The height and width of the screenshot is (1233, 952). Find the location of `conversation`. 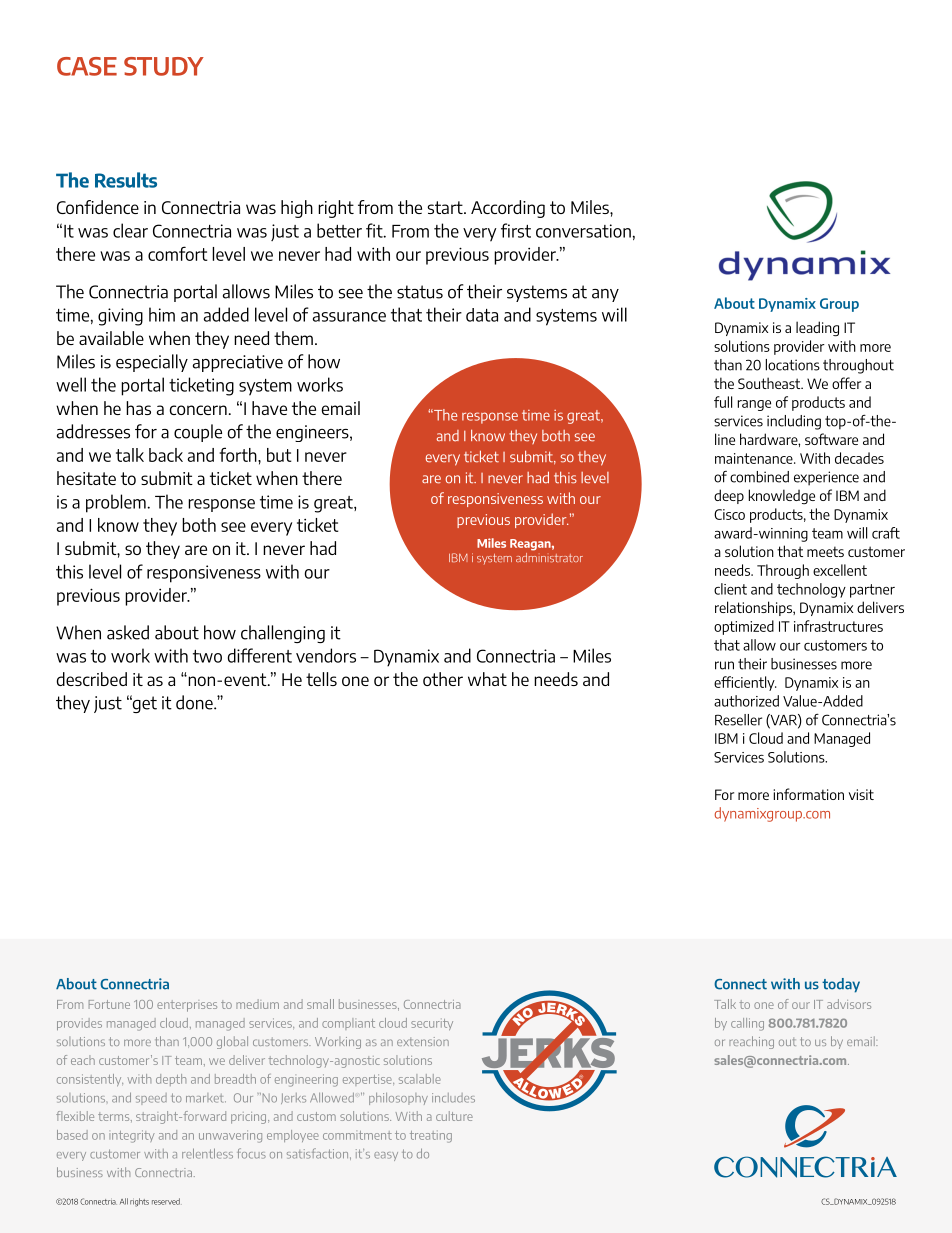

conversation is located at coordinates (583, 231).
